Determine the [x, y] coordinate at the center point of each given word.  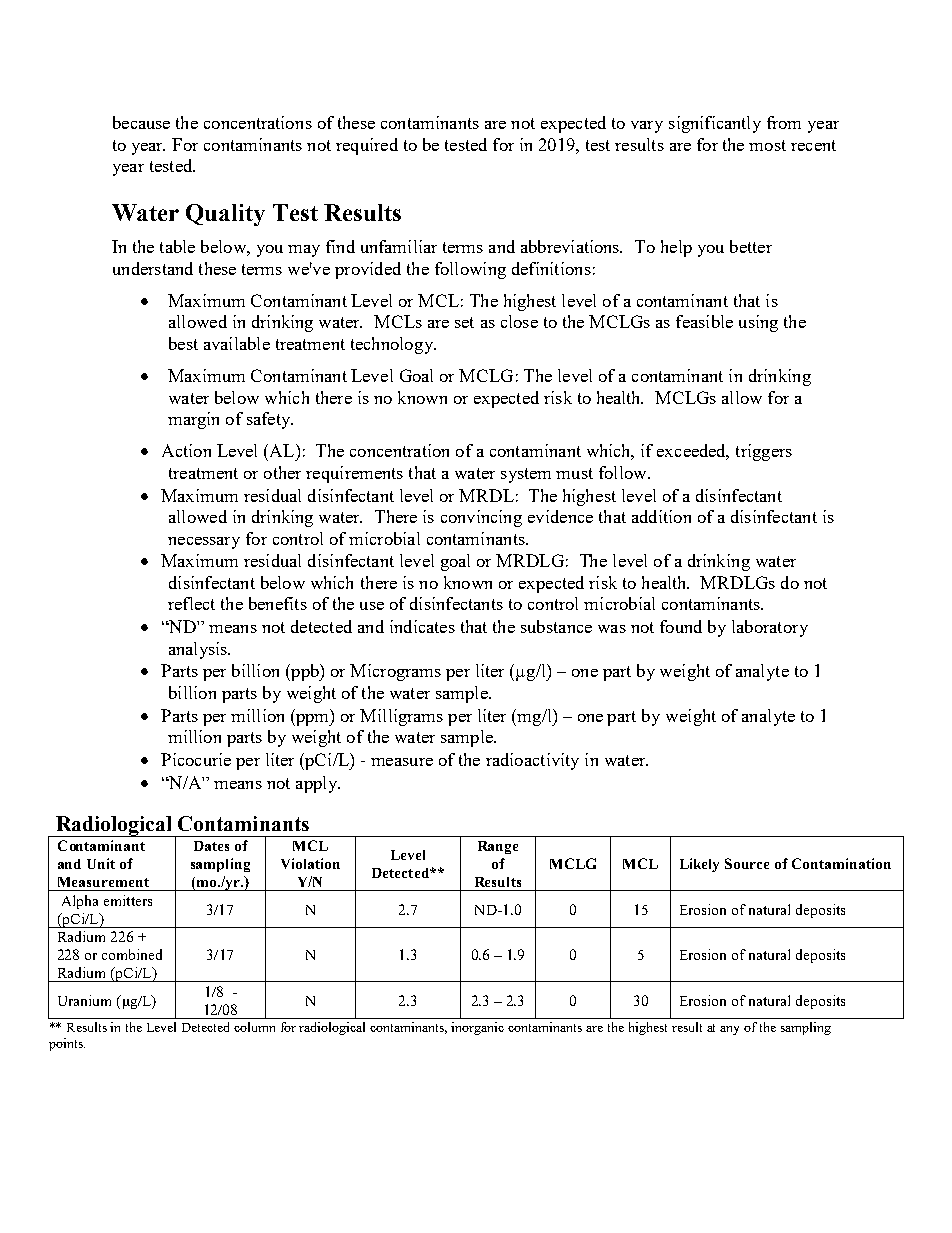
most [767, 145]
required [367, 146]
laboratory [770, 628]
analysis [199, 650]
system [526, 475]
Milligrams [401, 717]
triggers [764, 452]
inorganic [477, 1028]
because [141, 122]
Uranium [84, 1000]
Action [186, 450]
